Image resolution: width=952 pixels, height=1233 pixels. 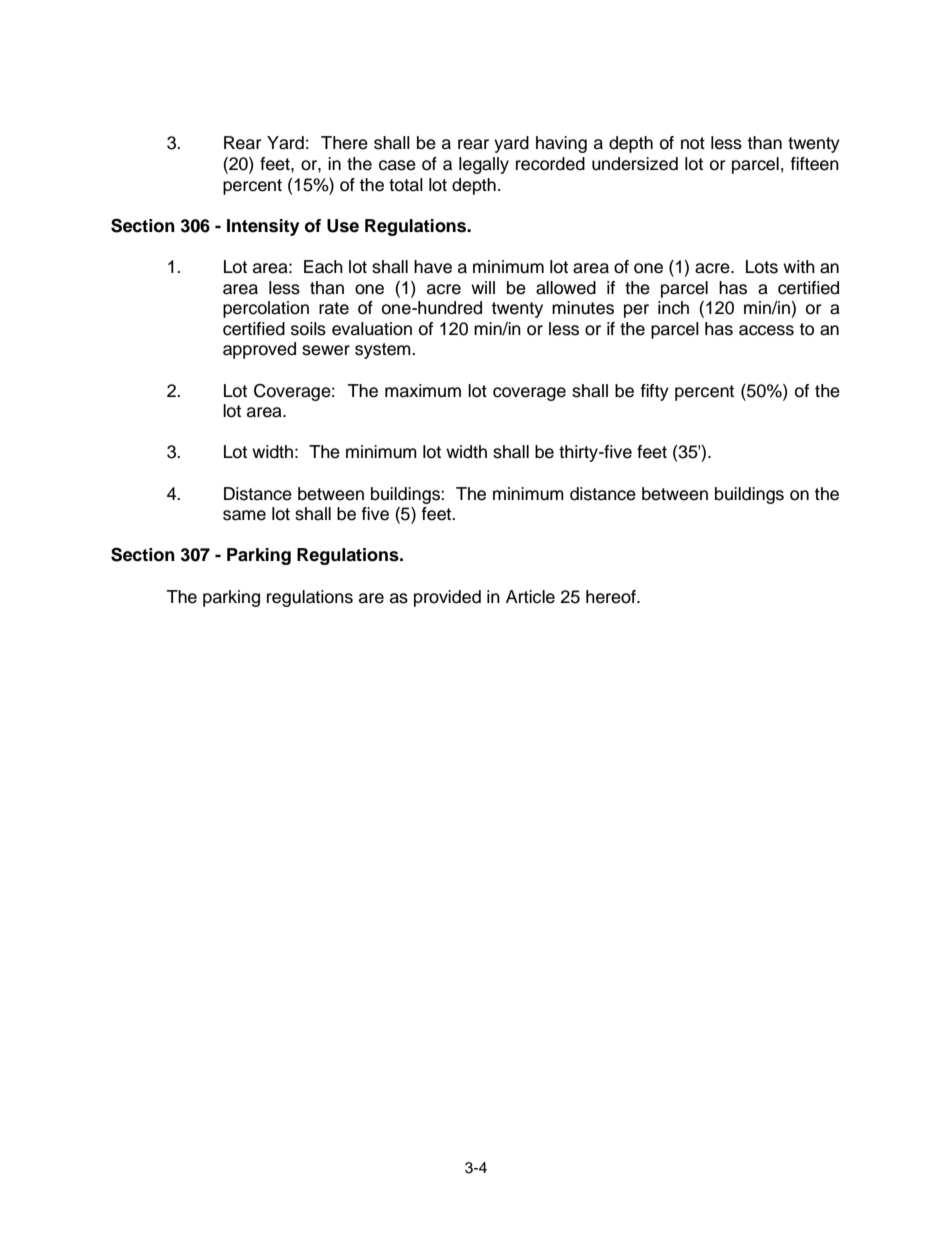 What do you see at coordinates (566, 288) in the image?
I see `allowed` at bounding box center [566, 288].
